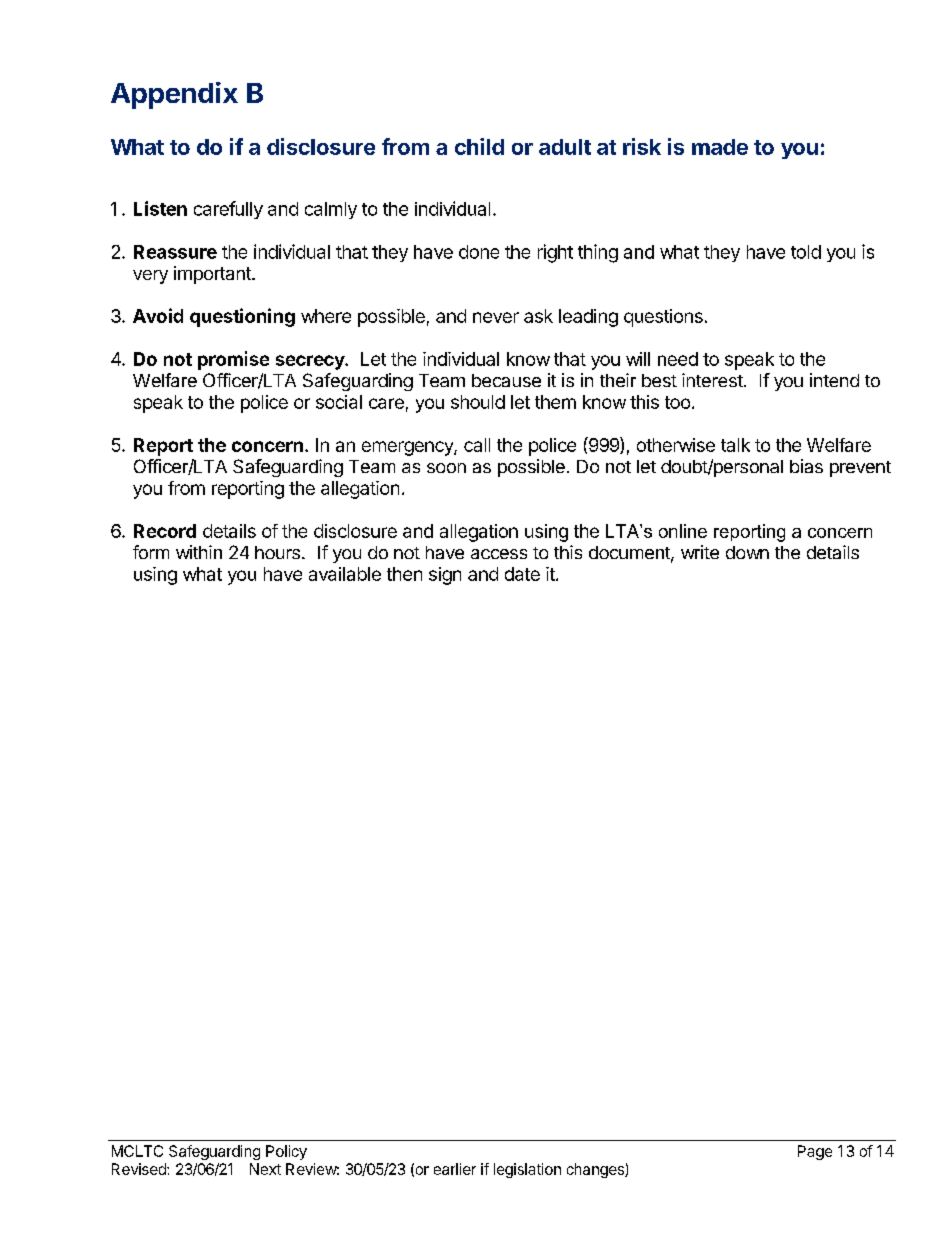  Describe the element at coordinates (174, 95) in the page. I see `Appendix` at that location.
